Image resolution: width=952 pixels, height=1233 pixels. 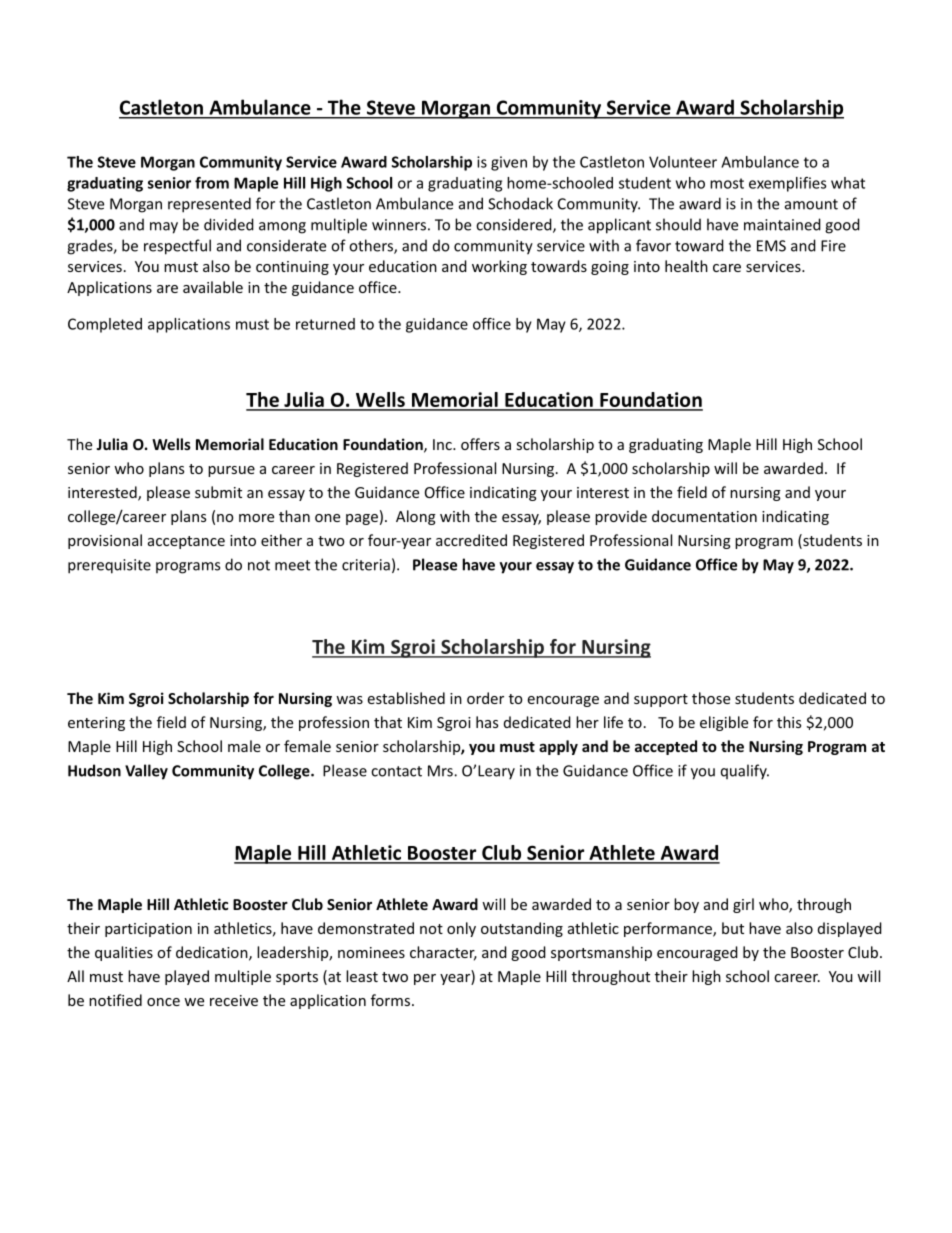 What do you see at coordinates (443, 953) in the image?
I see `character` at bounding box center [443, 953].
